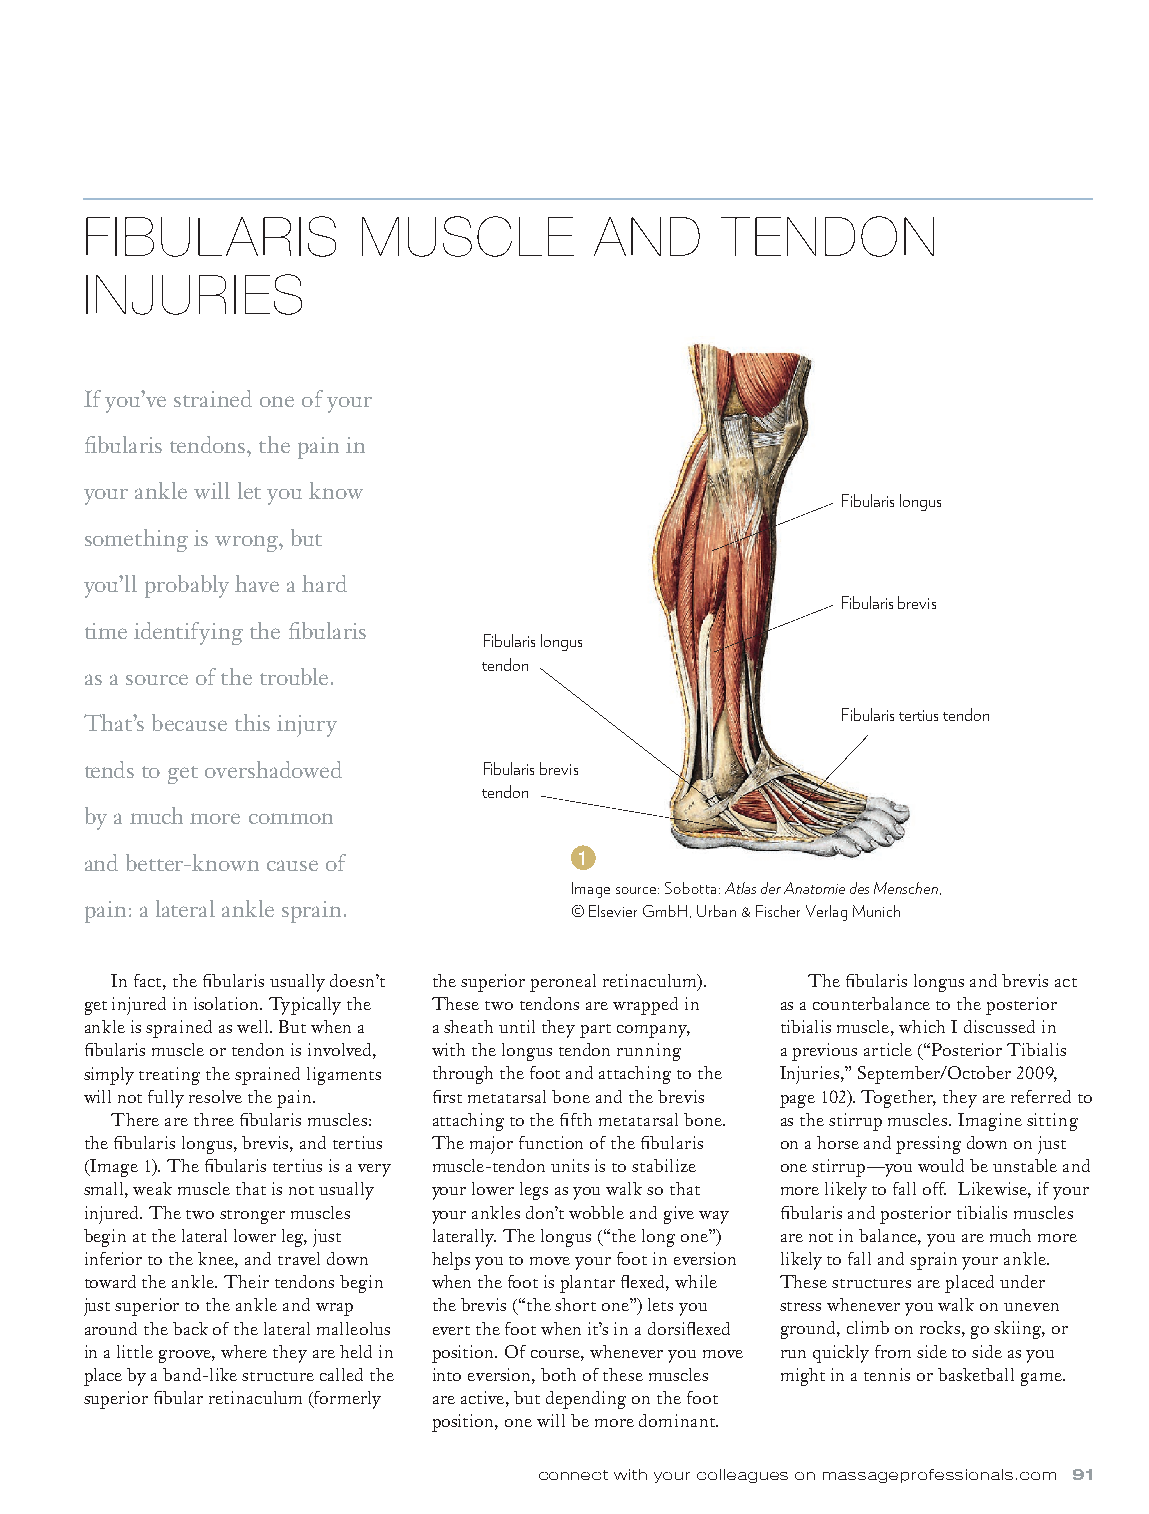 The image size is (1149, 1514). What do you see at coordinates (324, 583) in the page?
I see `hard` at bounding box center [324, 583].
